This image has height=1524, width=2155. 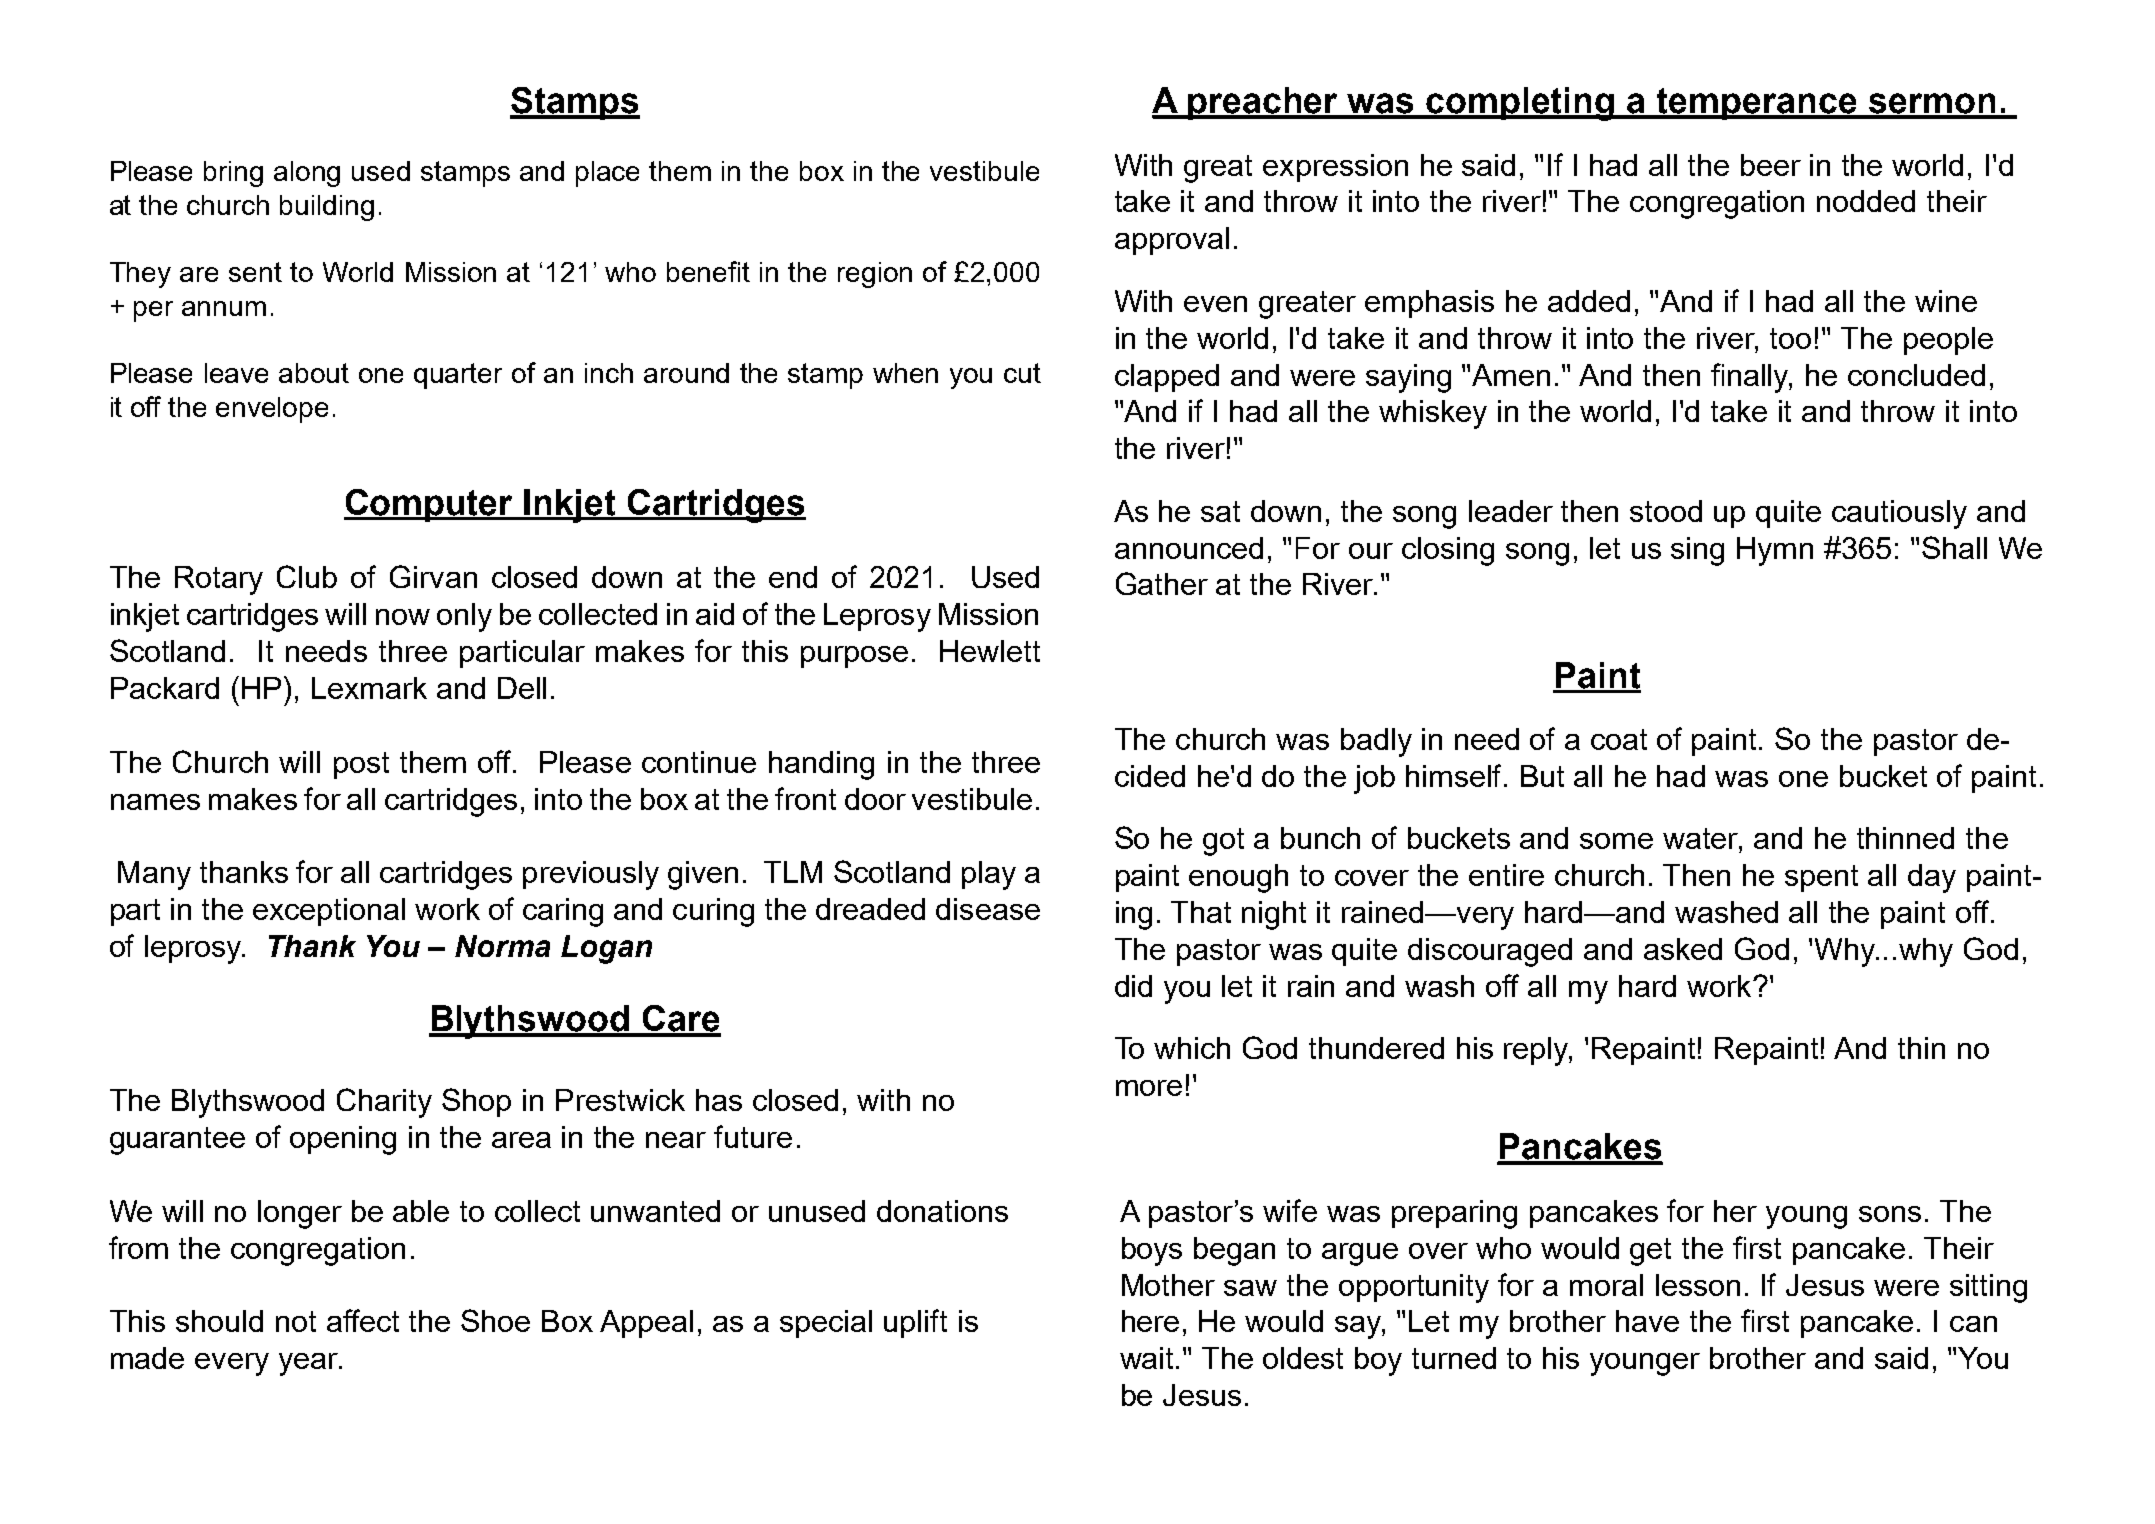 I want to click on play, so click(x=989, y=875).
